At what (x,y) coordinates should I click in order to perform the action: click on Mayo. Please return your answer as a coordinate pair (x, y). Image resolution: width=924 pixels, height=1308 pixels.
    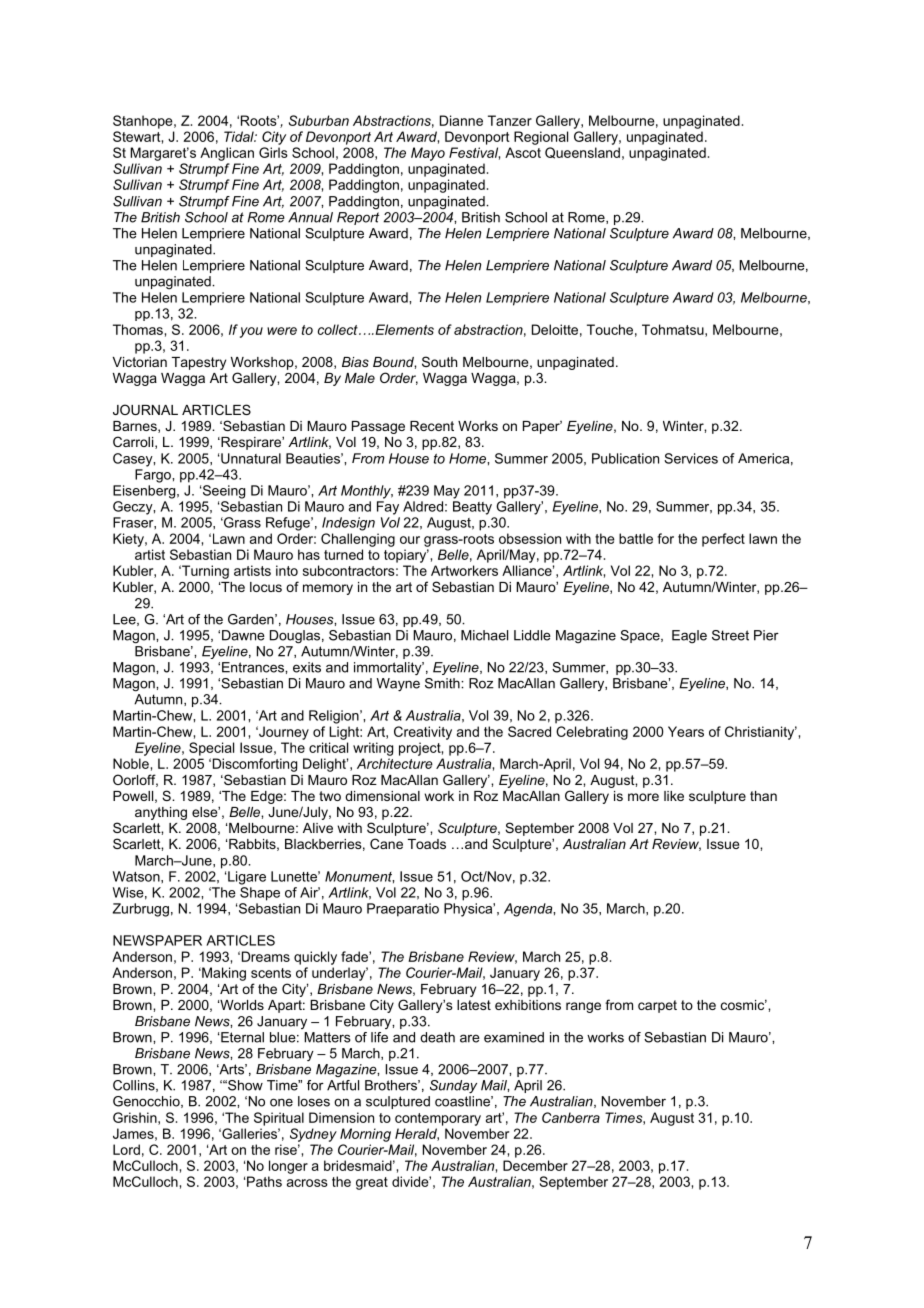
    Looking at the image, I should click on (428, 154).
